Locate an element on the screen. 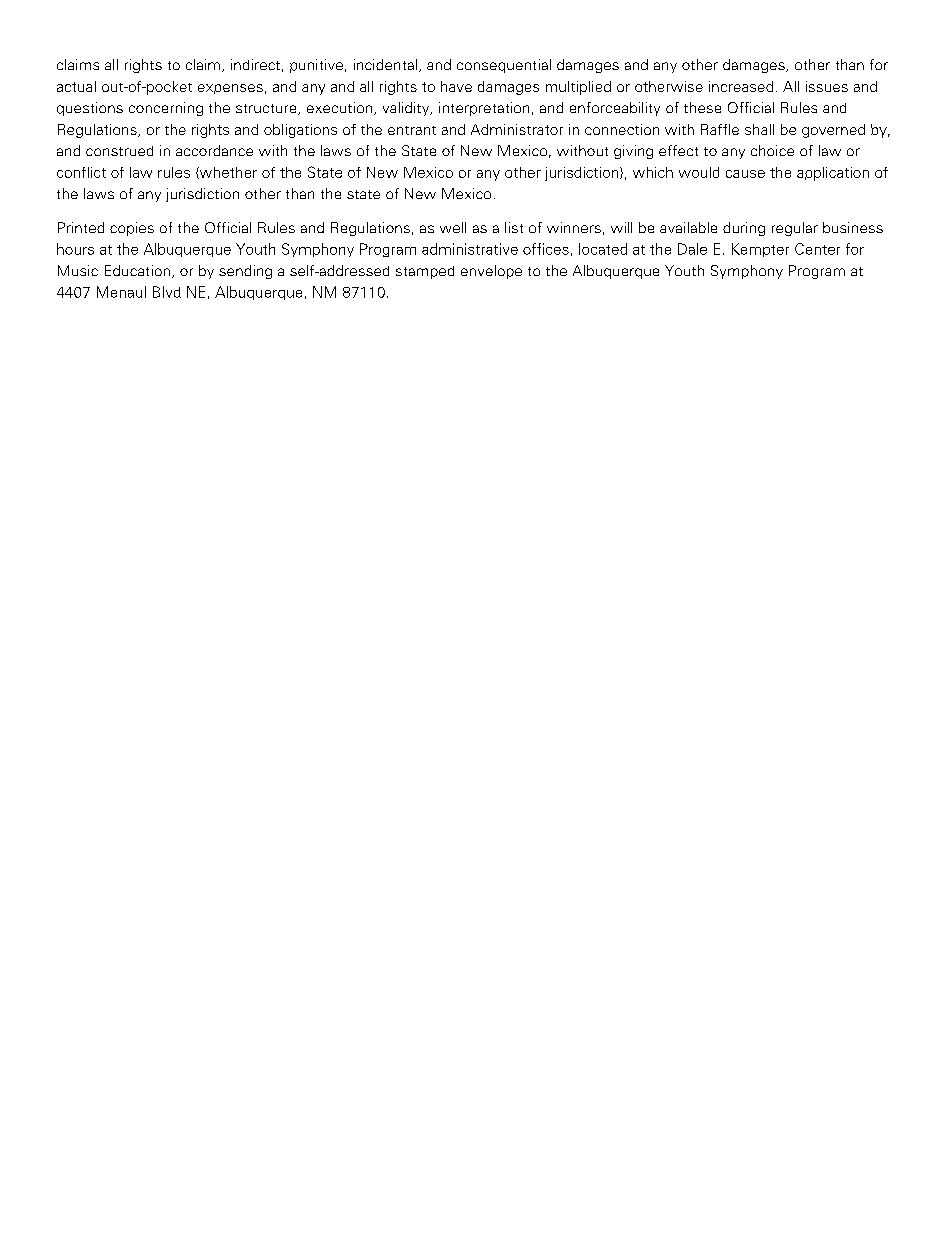  which is located at coordinates (653, 172).
